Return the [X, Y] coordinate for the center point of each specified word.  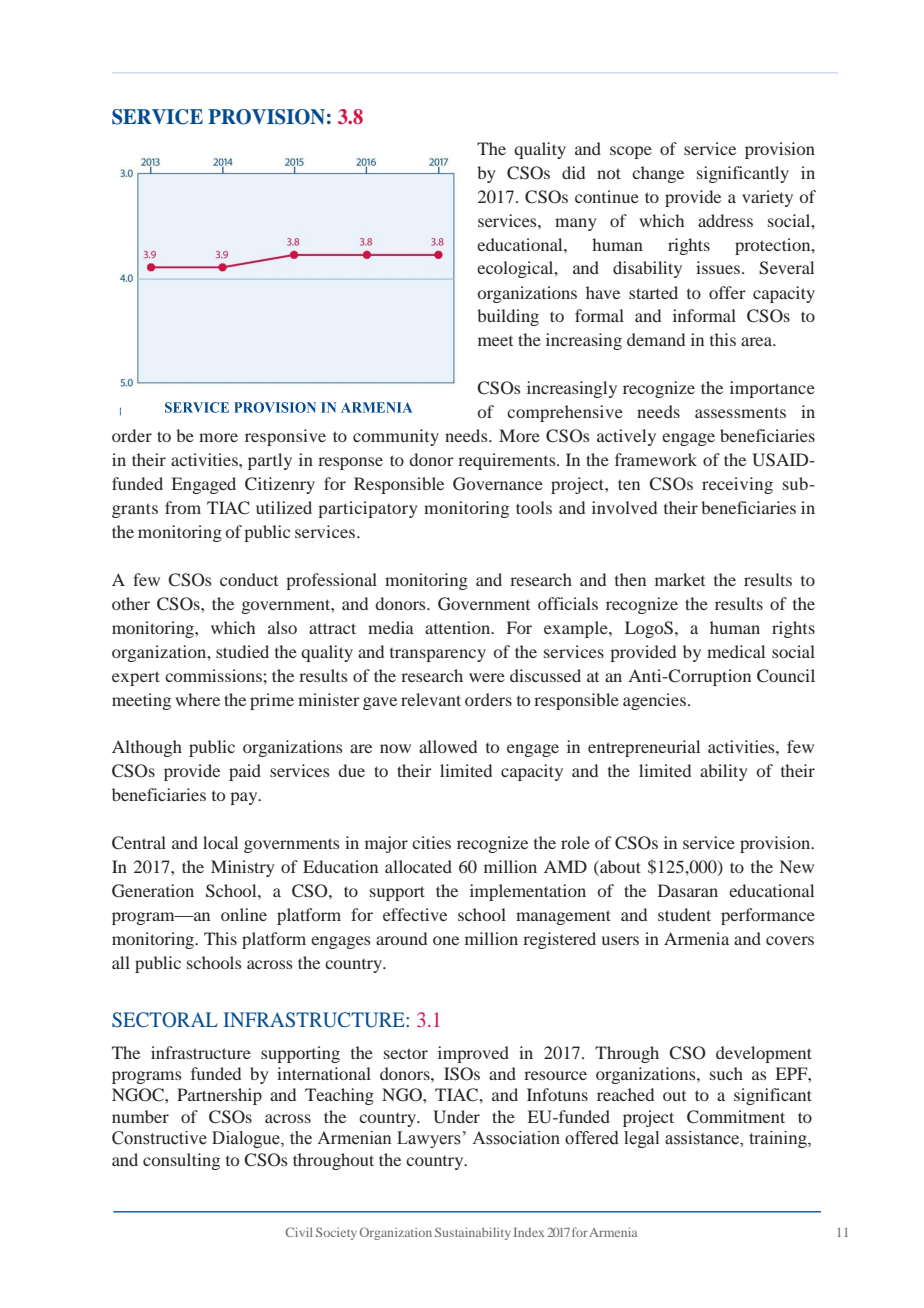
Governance [498, 484]
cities [431, 842]
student [684, 914]
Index [529, 1232]
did [573, 172]
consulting [181, 1161]
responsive [285, 437]
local [220, 842]
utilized [284, 507]
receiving [737, 485]
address [725, 220]
